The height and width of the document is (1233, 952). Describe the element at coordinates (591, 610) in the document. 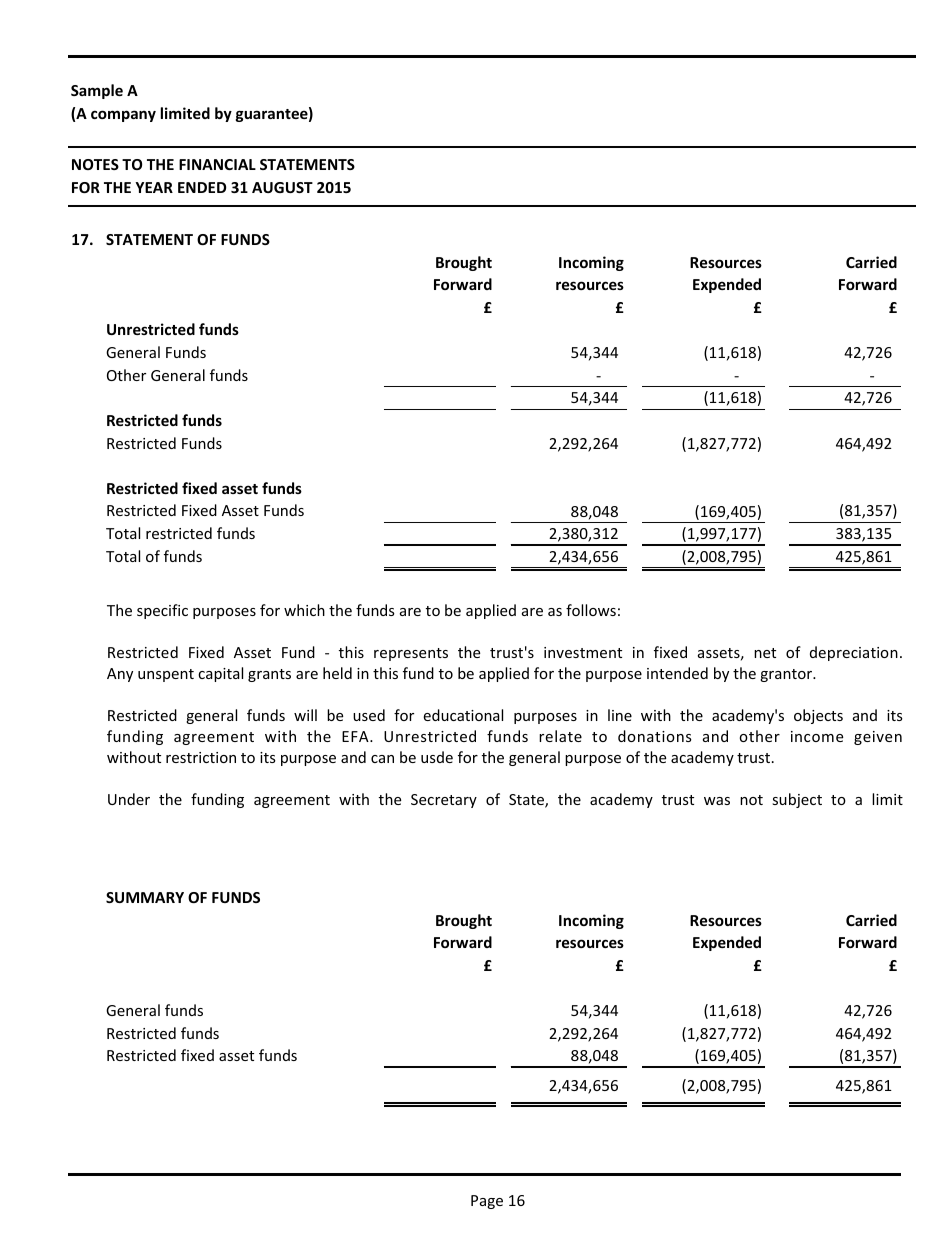

I see `follows` at that location.
